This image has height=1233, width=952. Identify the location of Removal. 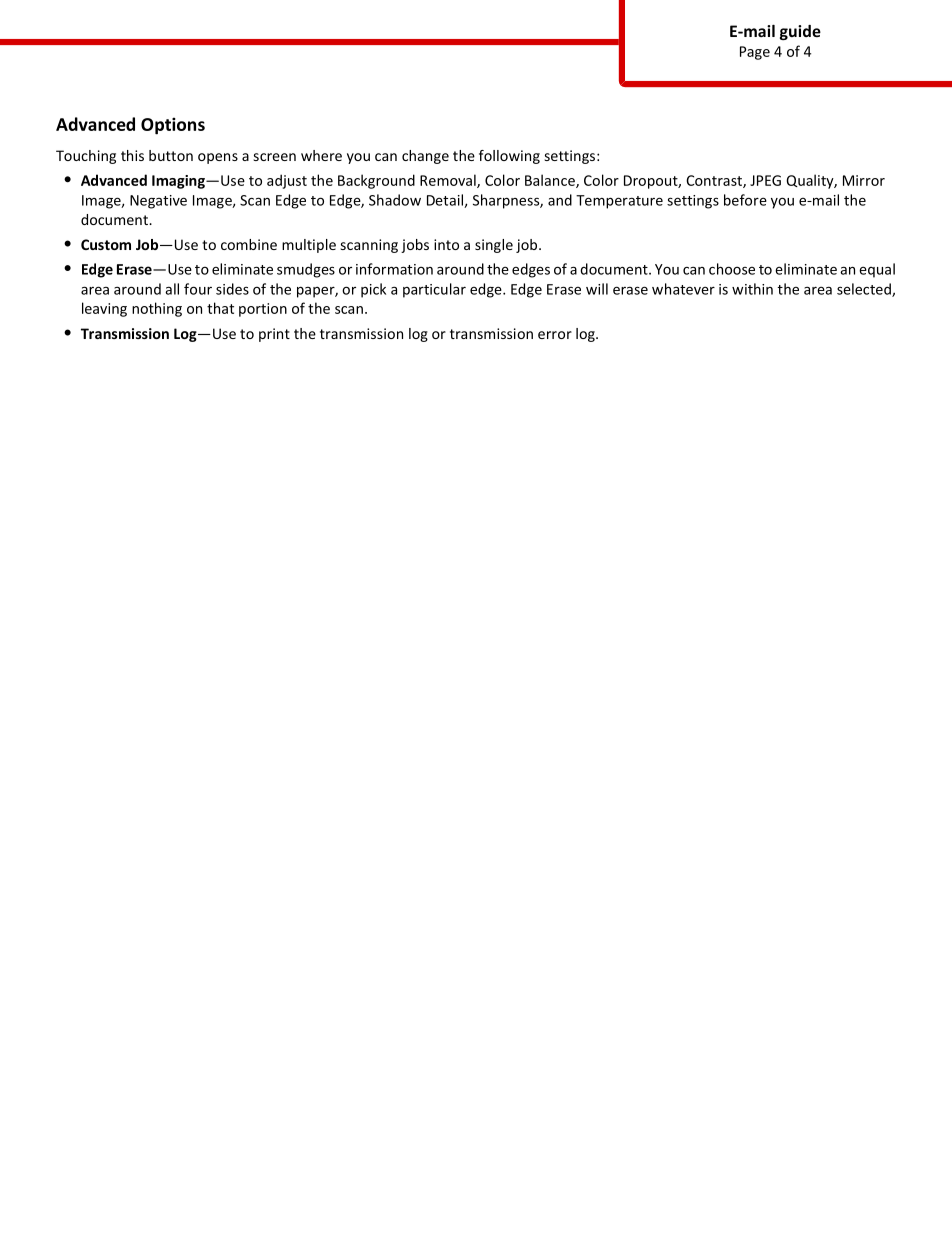
(449, 181).
